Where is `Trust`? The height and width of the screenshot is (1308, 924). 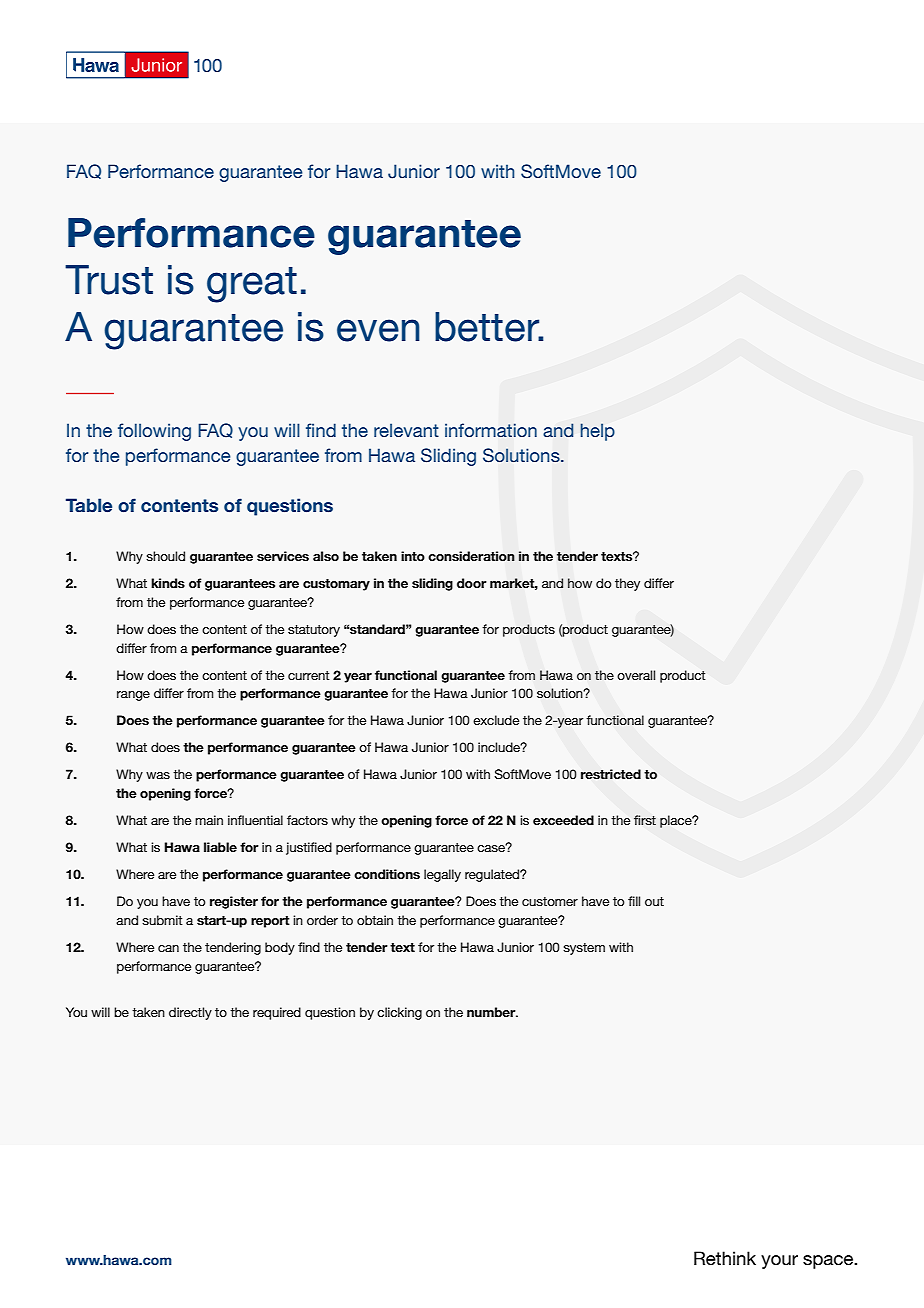
Trust is located at coordinates (109, 280).
